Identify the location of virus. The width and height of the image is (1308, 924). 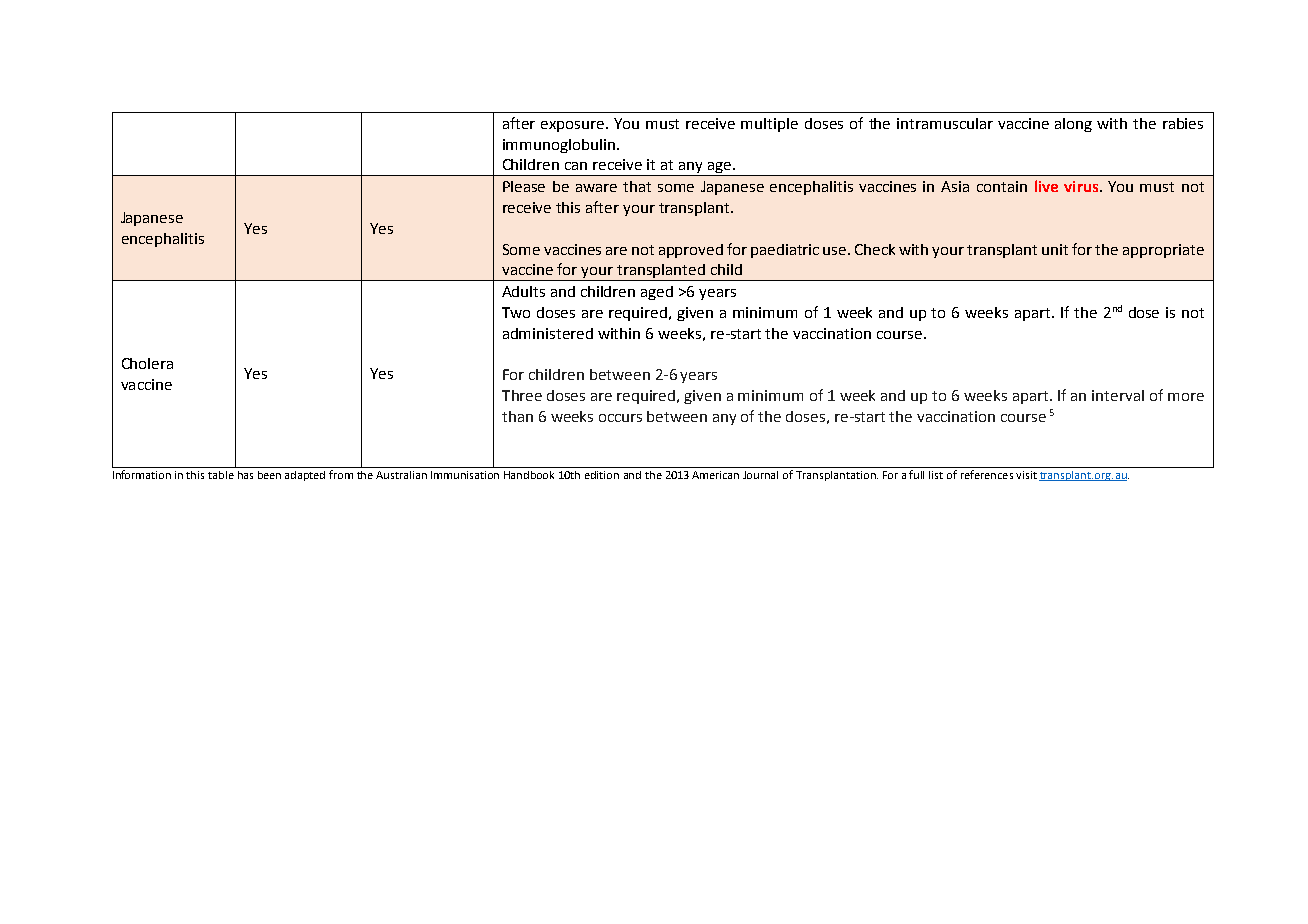
(1082, 186).
